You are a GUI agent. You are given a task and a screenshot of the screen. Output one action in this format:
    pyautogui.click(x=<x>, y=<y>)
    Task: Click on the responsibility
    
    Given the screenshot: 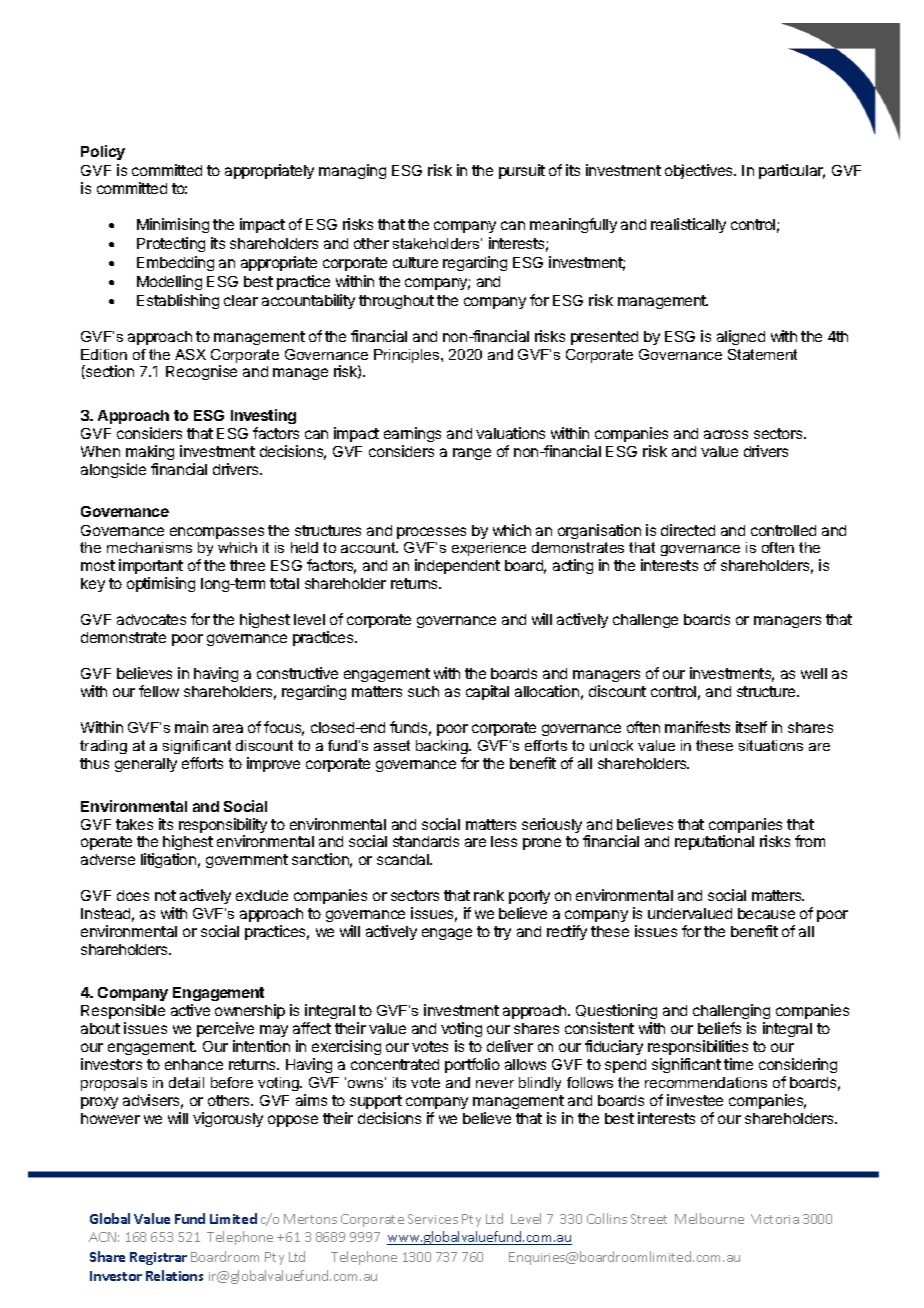 What is the action you would take?
    pyautogui.click(x=223, y=827)
